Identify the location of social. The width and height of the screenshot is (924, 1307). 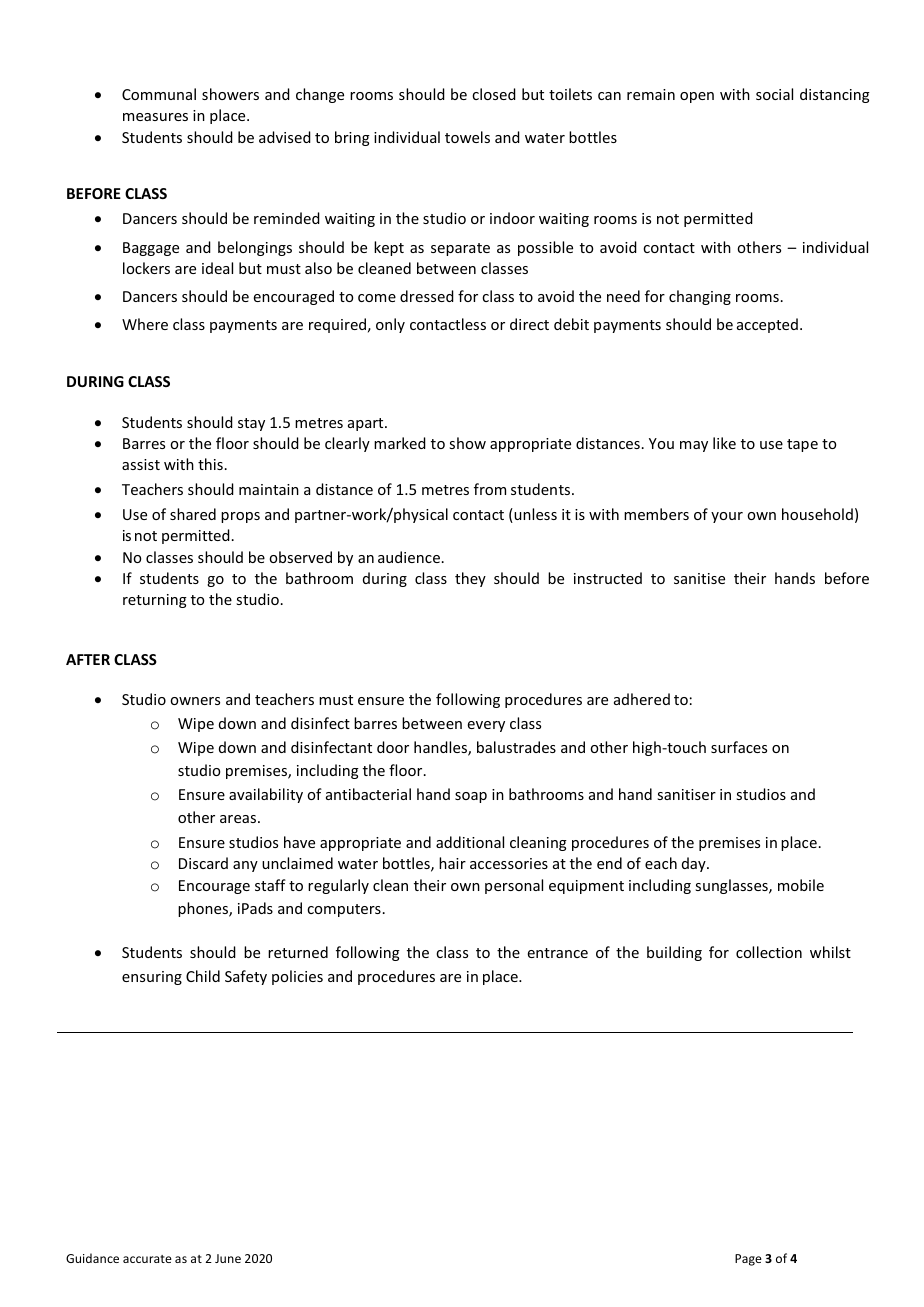
(774, 94).
